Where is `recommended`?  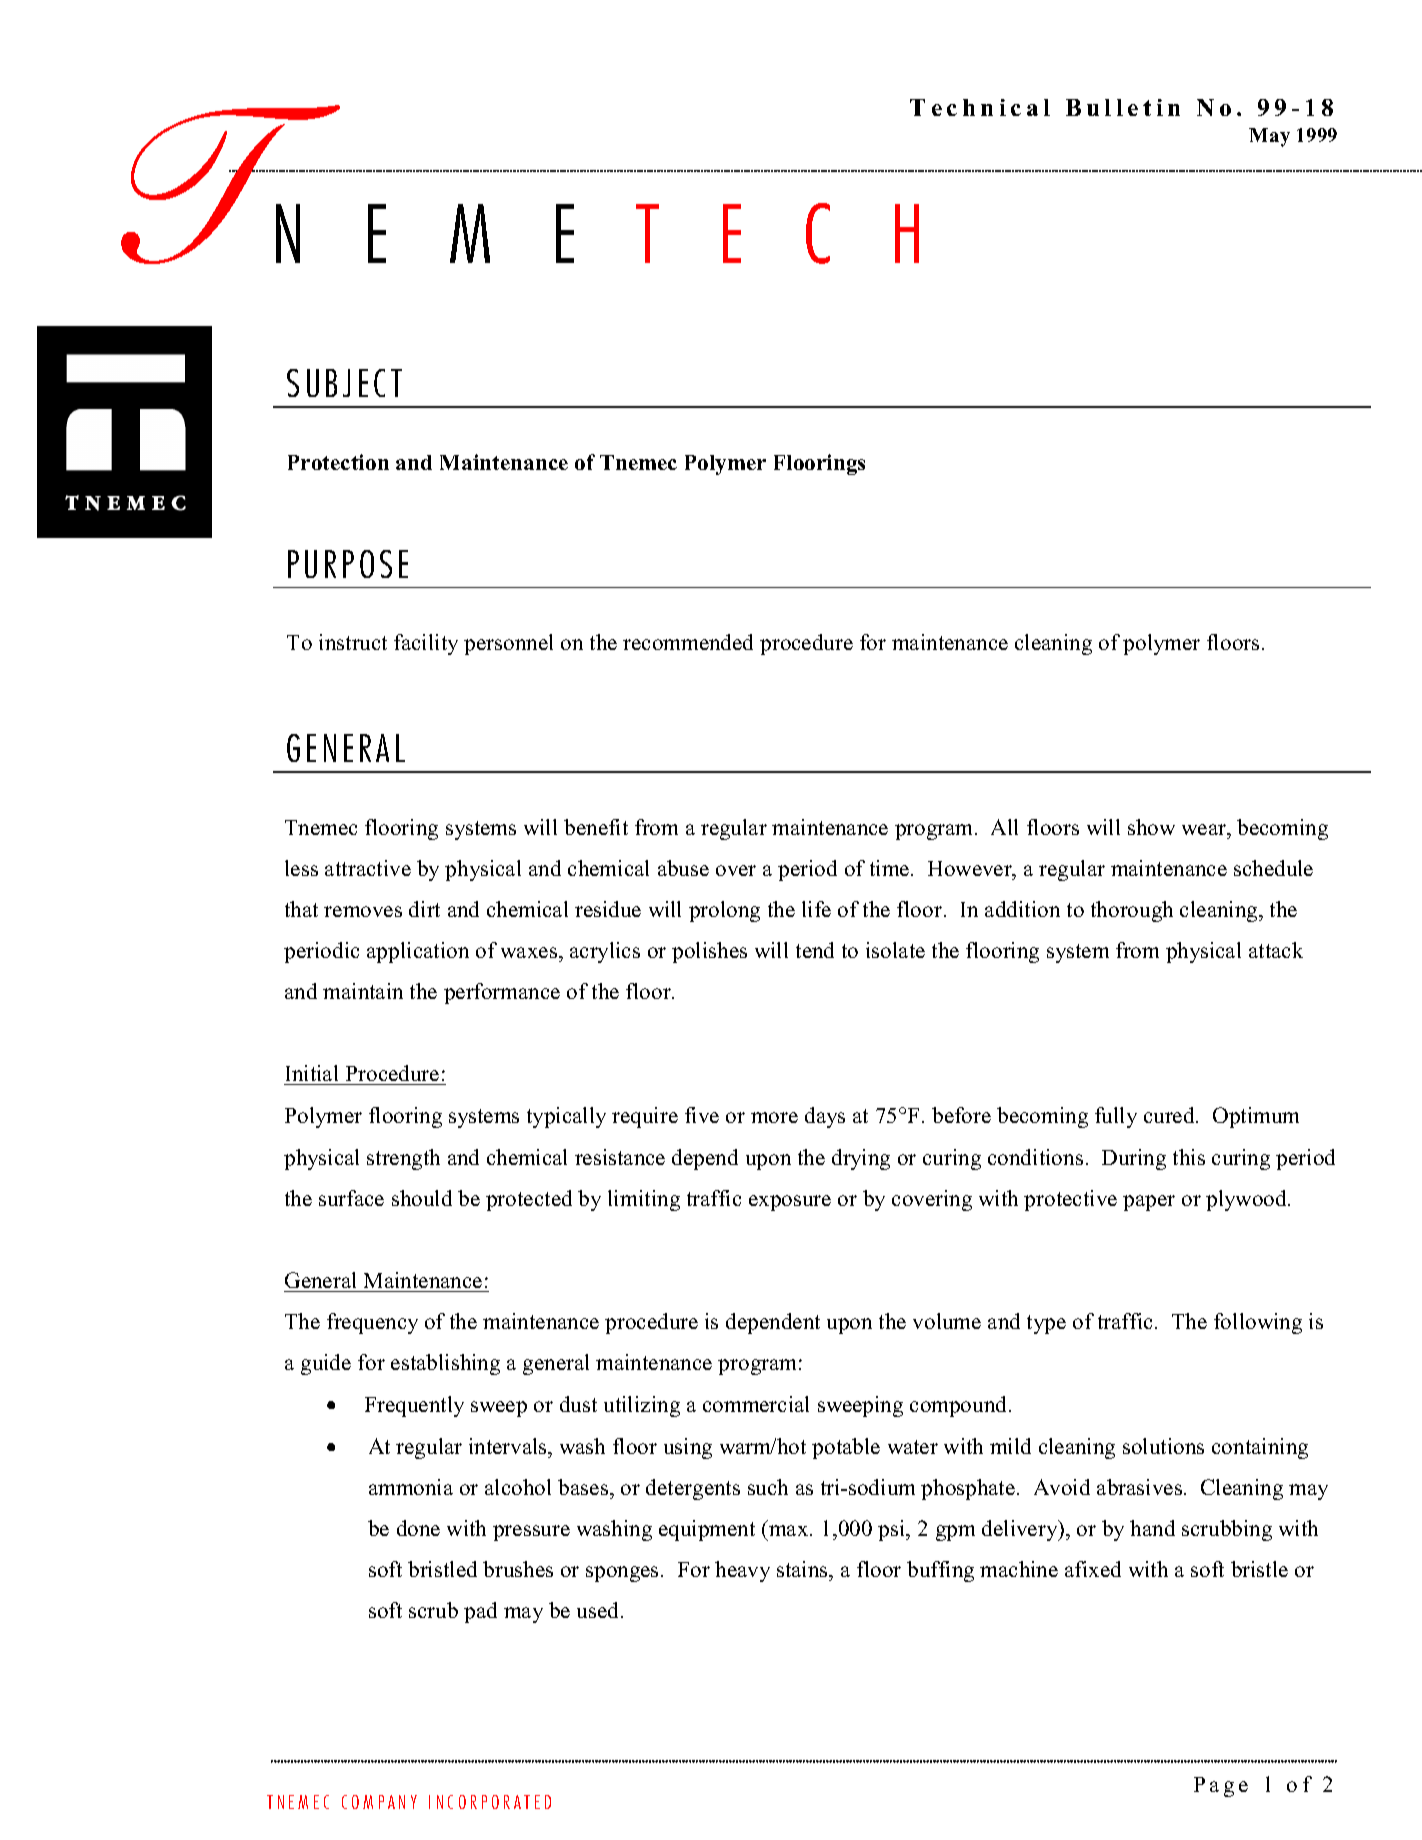
recommended is located at coordinates (688, 642).
